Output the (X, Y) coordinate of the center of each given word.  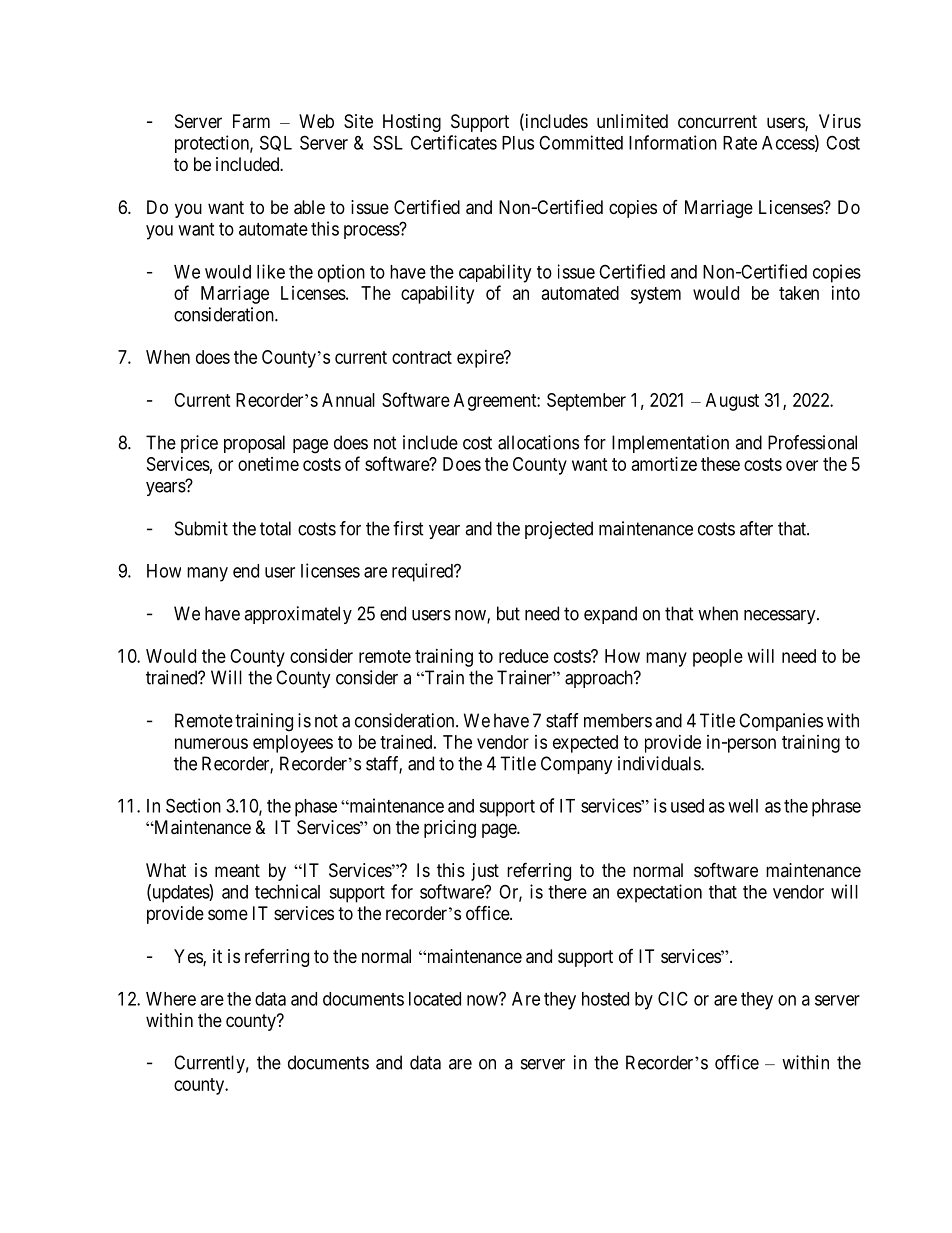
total (275, 528)
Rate (740, 143)
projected (559, 530)
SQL (276, 143)
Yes (189, 957)
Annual (348, 400)
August (732, 402)
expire (481, 359)
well (743, 806)
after (756, 528)
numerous (211, 743)
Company (577, 765)
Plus (518, 143)
